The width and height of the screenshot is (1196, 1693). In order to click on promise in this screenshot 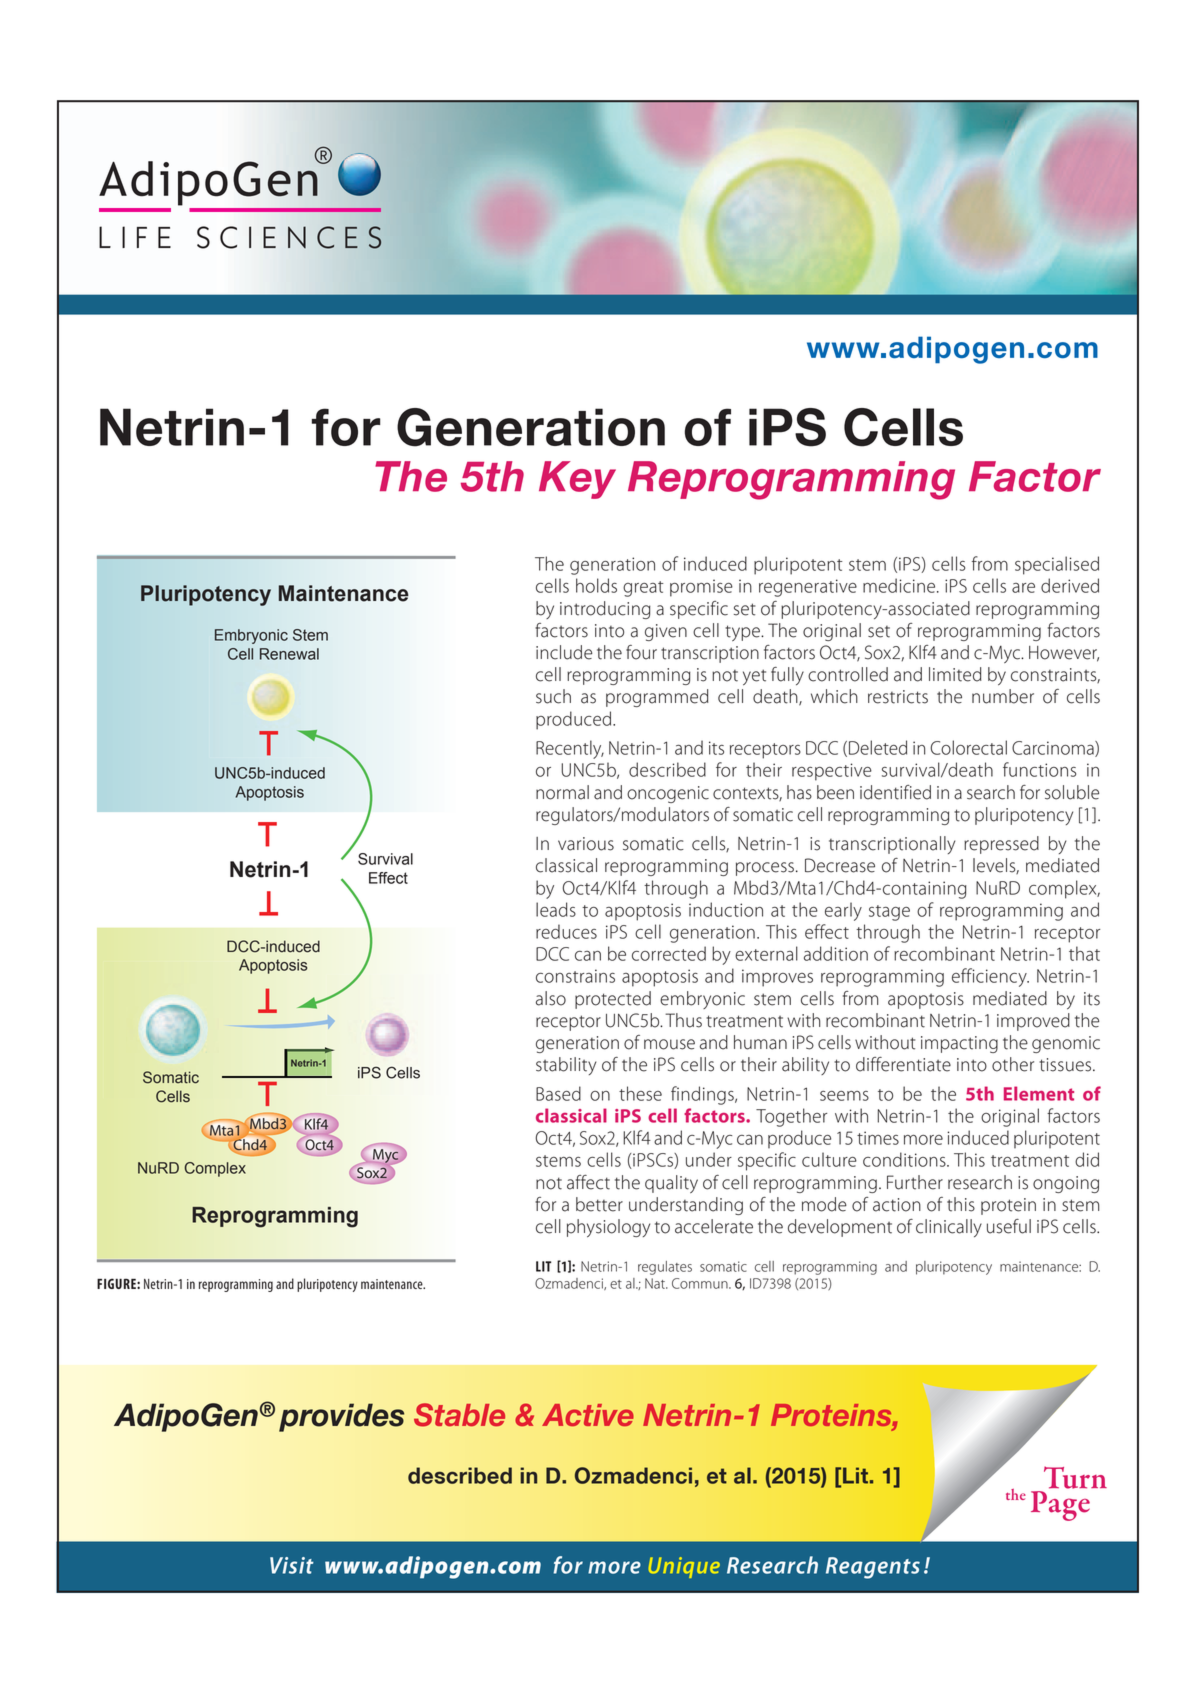, I will do `click(701, 588)`.
